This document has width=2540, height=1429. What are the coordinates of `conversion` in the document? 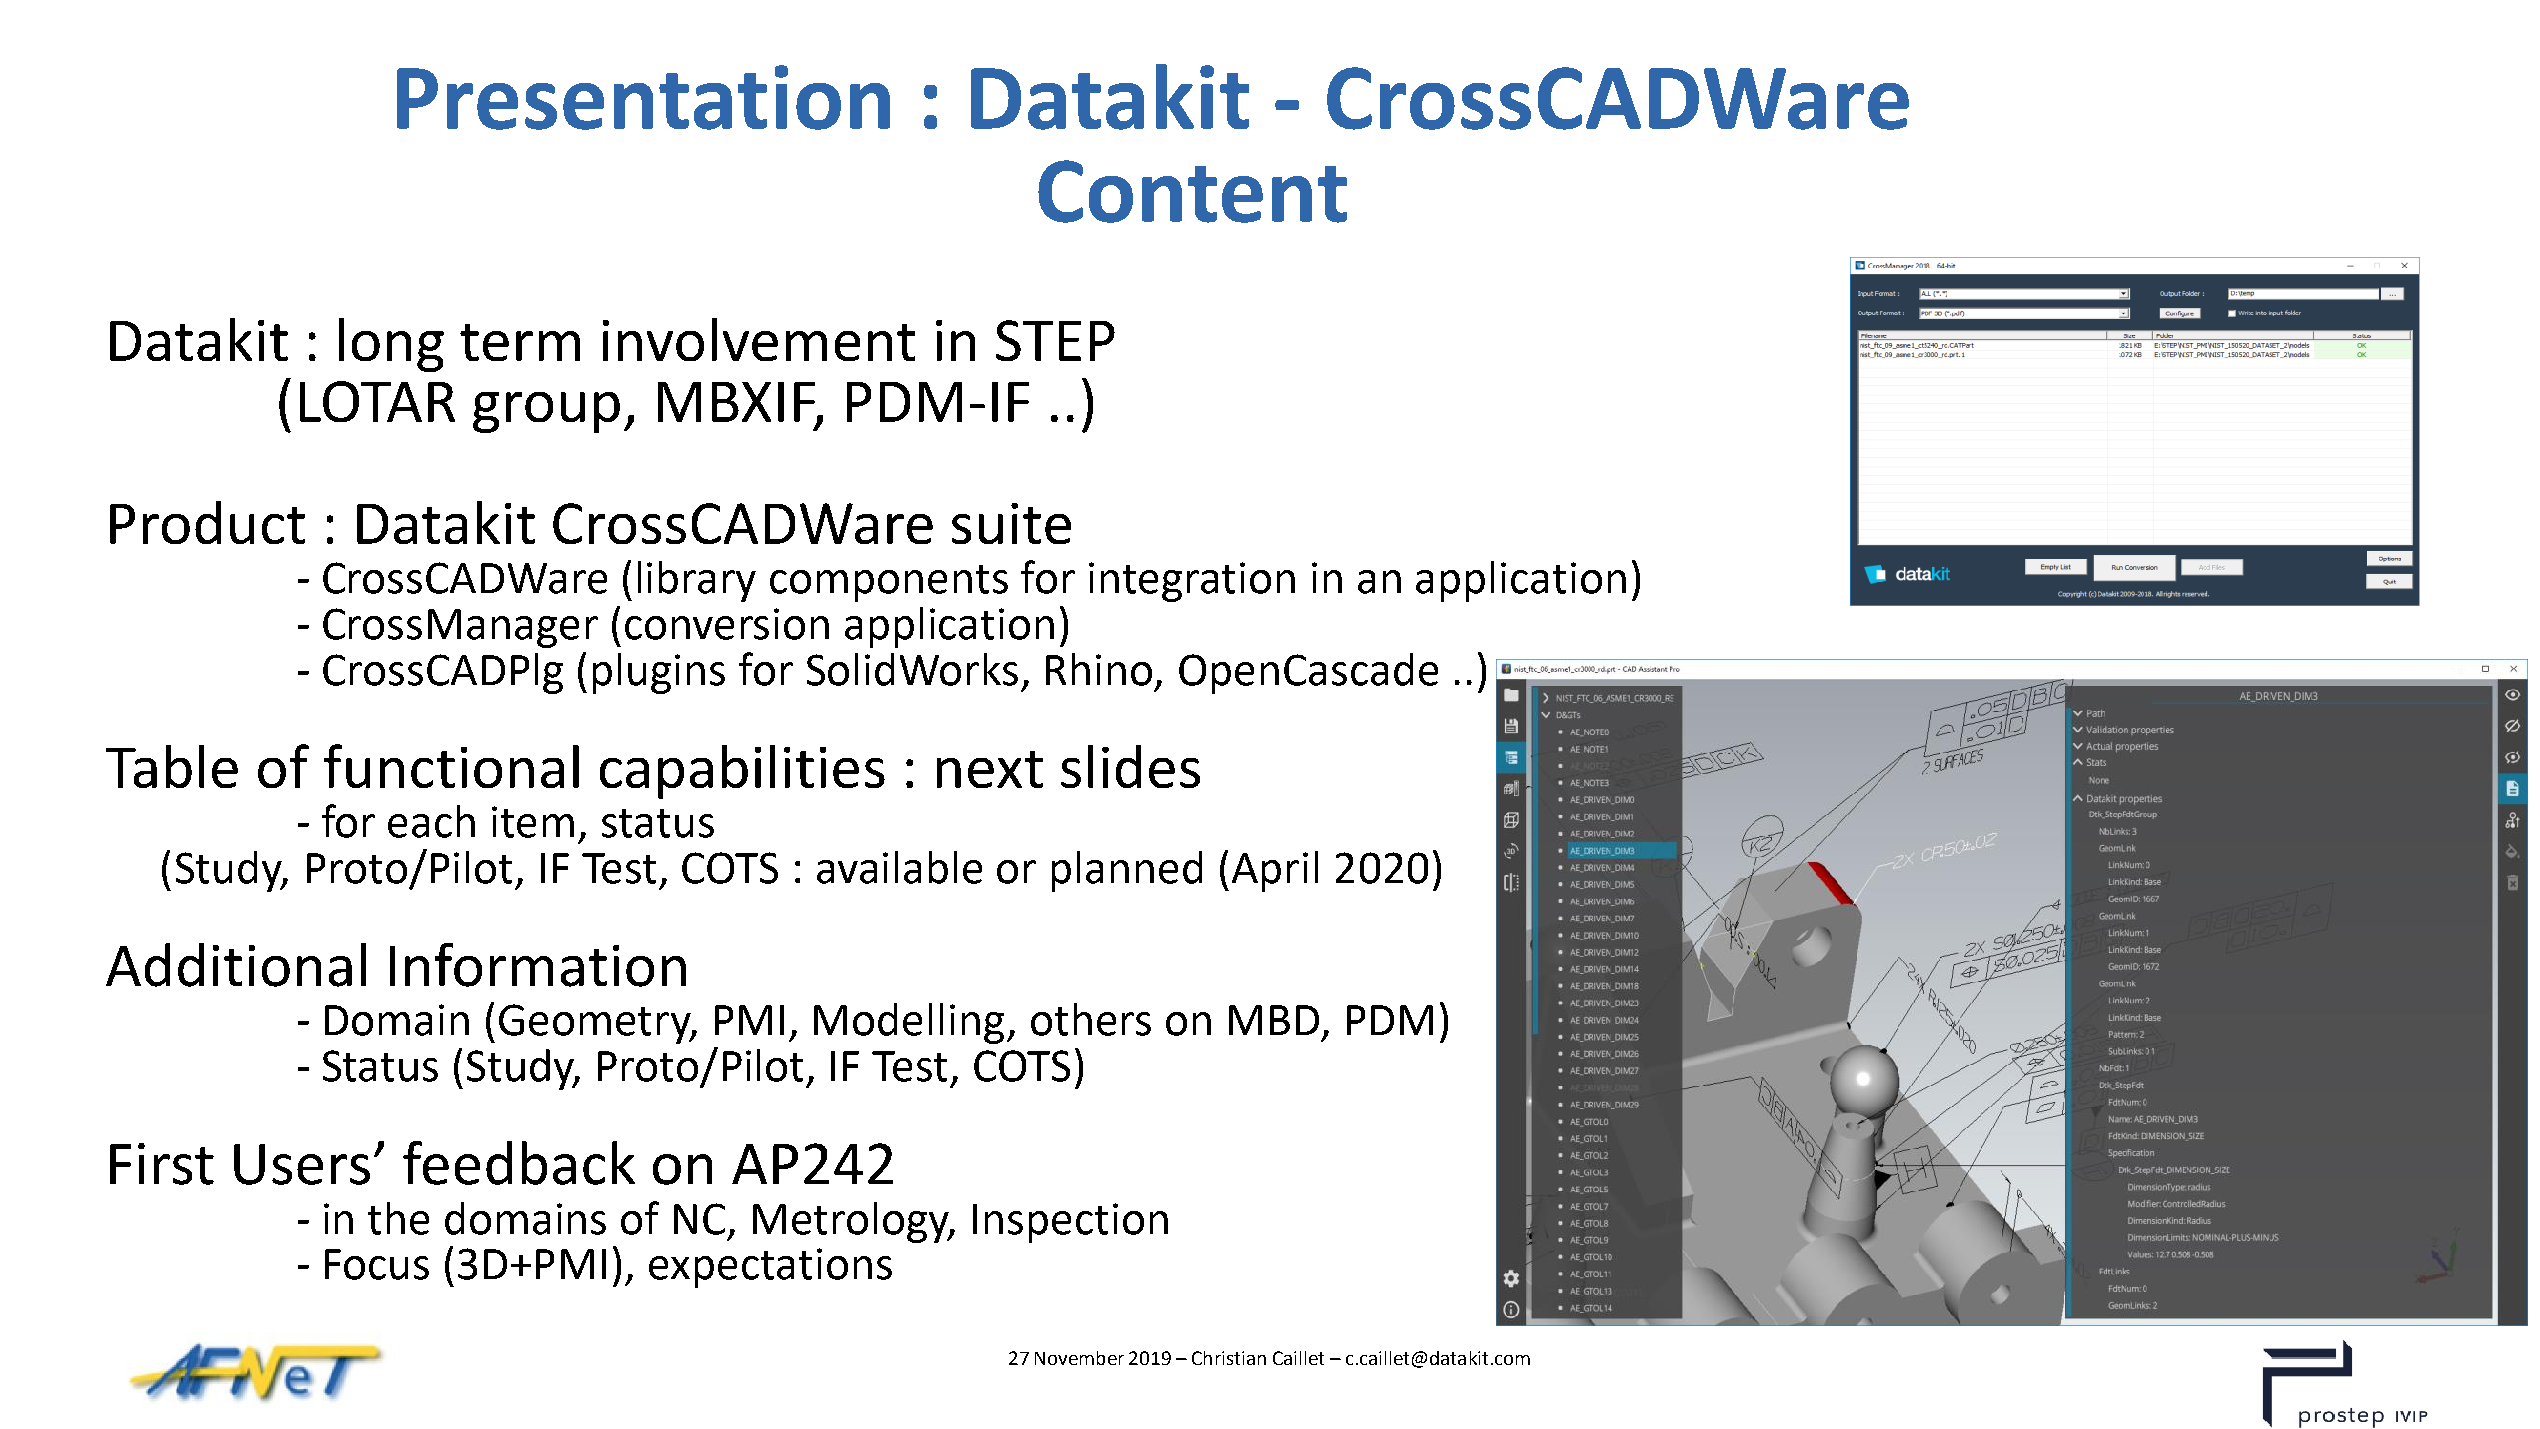 It's located at (727, 624).
